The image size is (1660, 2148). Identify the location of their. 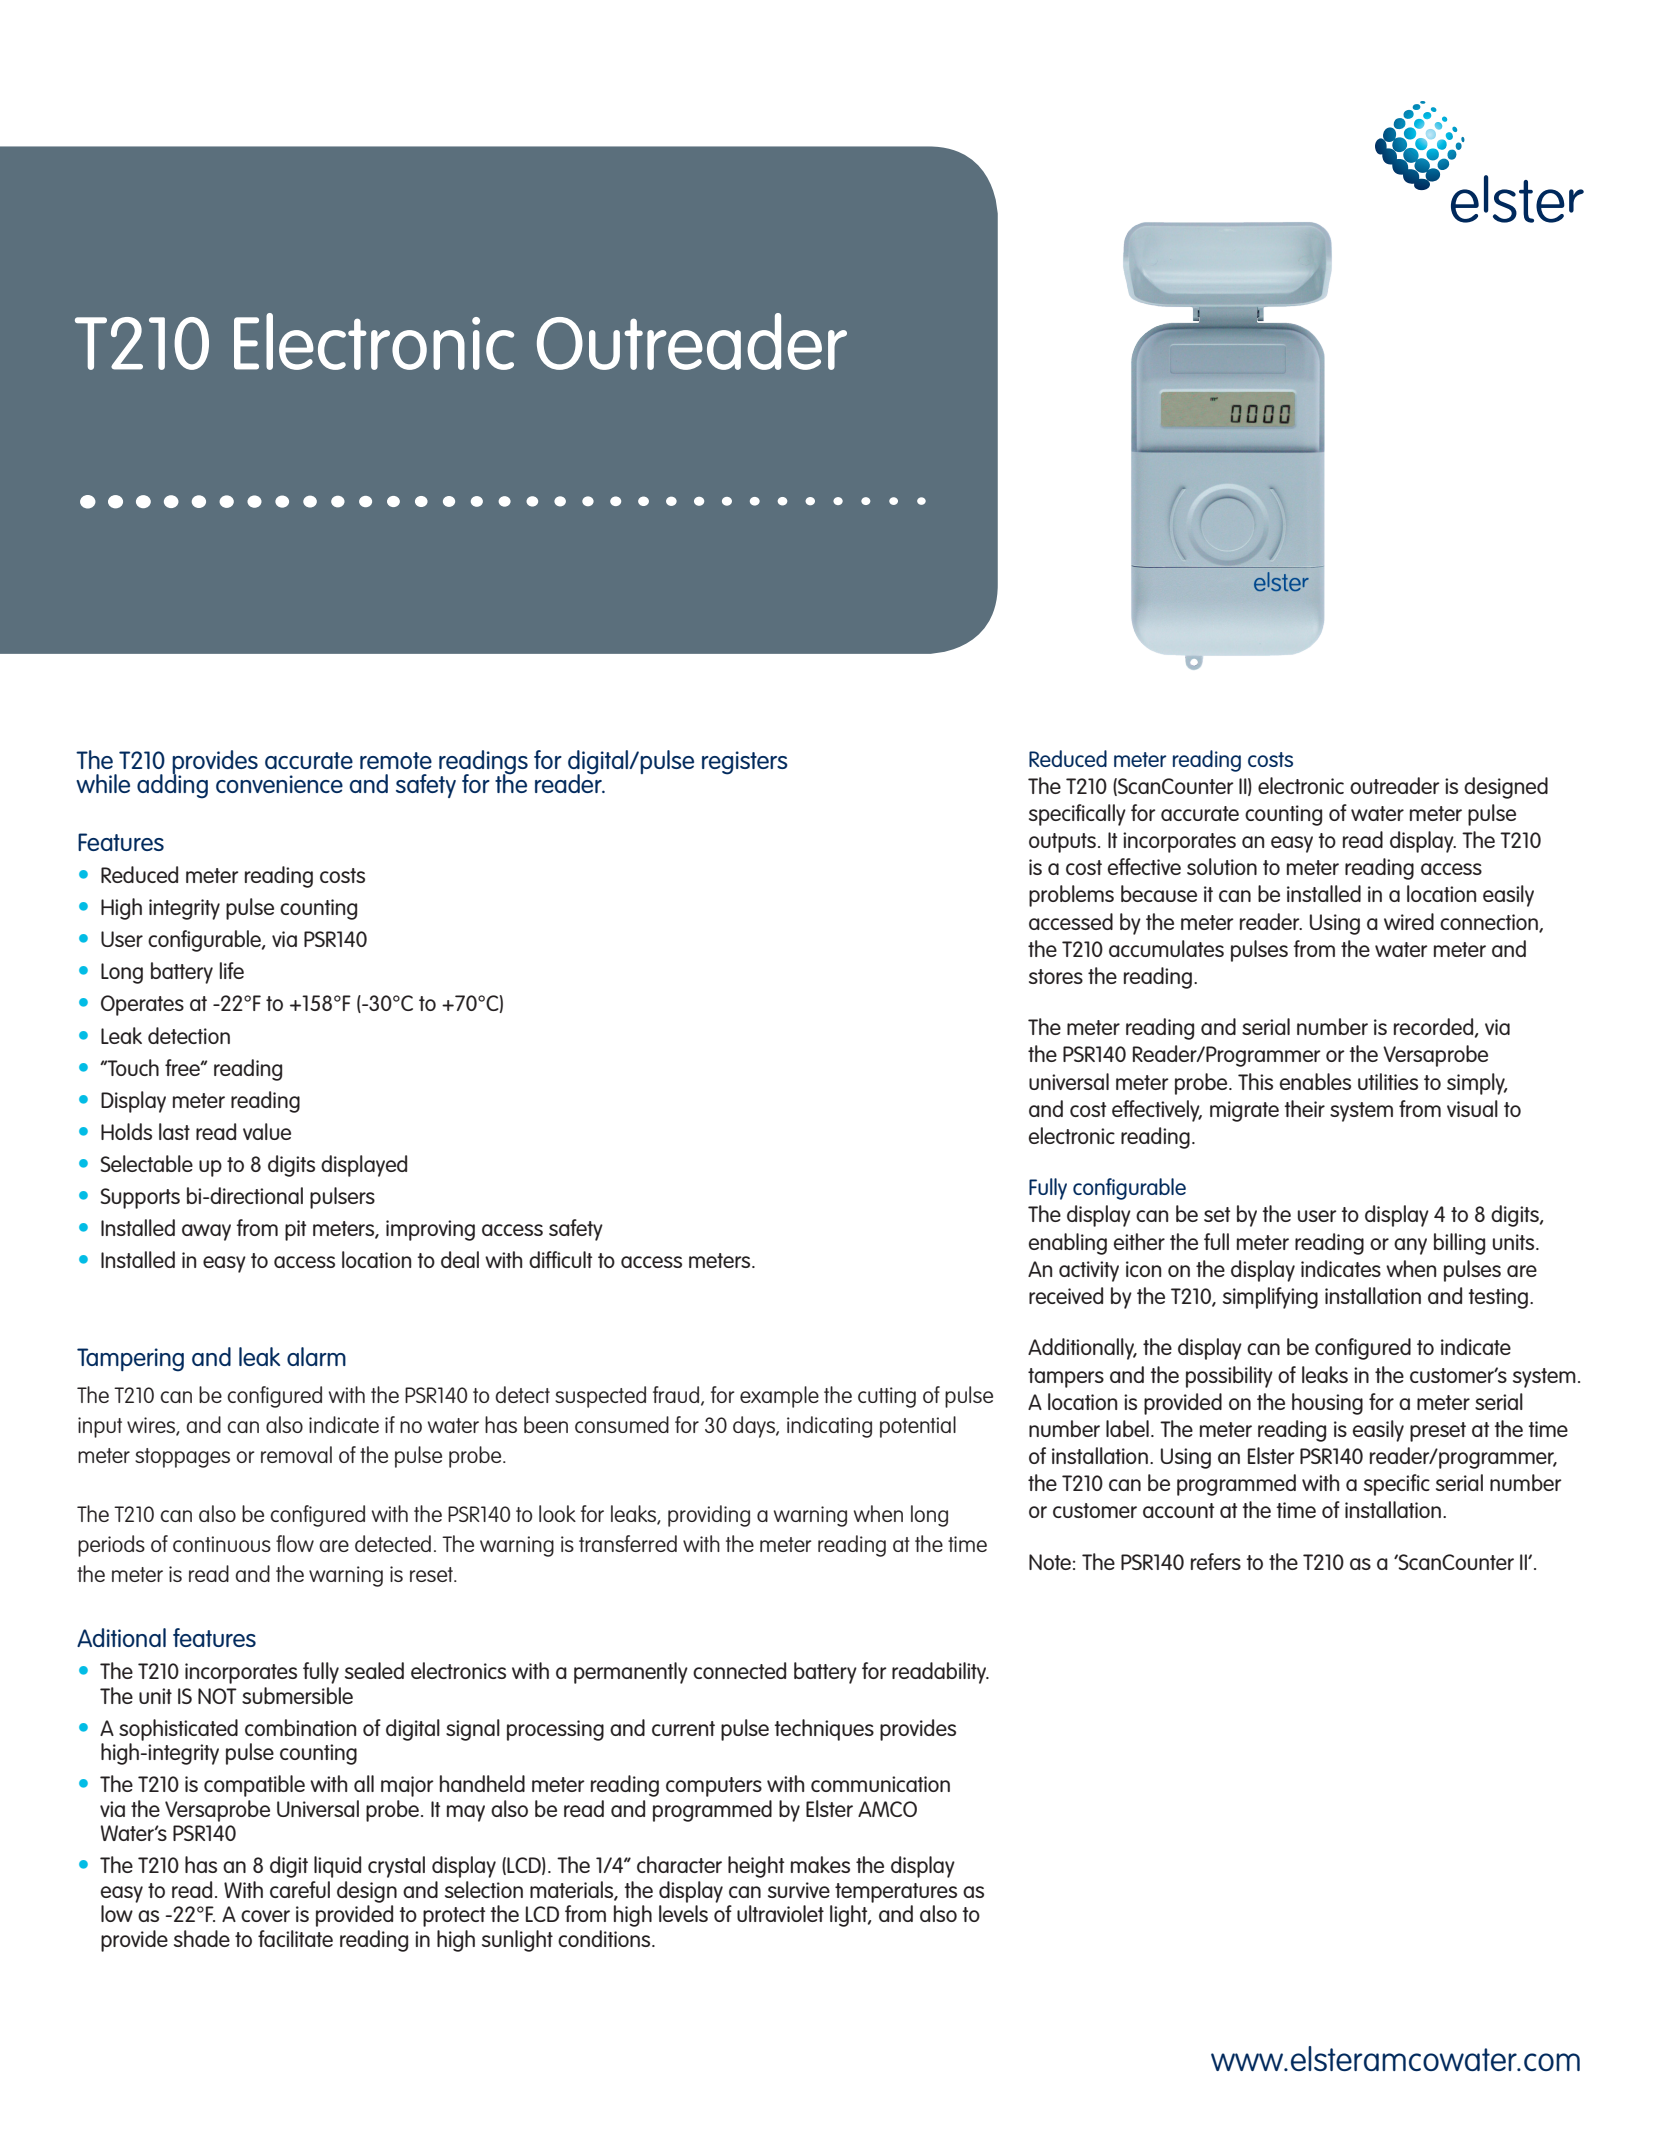
(1304, 1108).
